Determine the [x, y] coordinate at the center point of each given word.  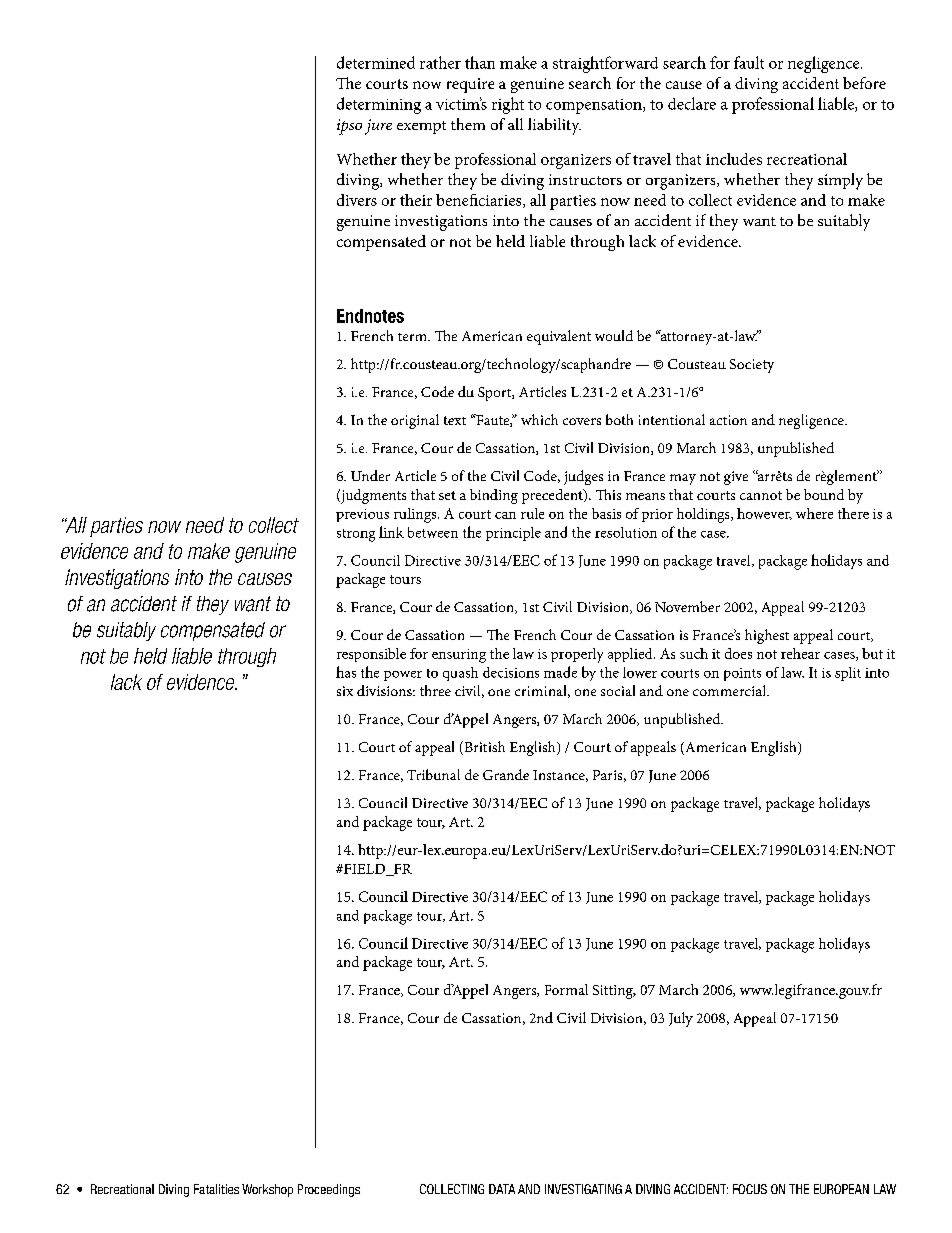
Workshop [267, 1190]
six [345, 691]
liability [554, 126]
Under [370, 475]
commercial [730, 690]
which [539, 419]
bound [824, 494]
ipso [349, 127]
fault [749, 62]
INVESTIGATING [583, 1189]
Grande [506, 774]
